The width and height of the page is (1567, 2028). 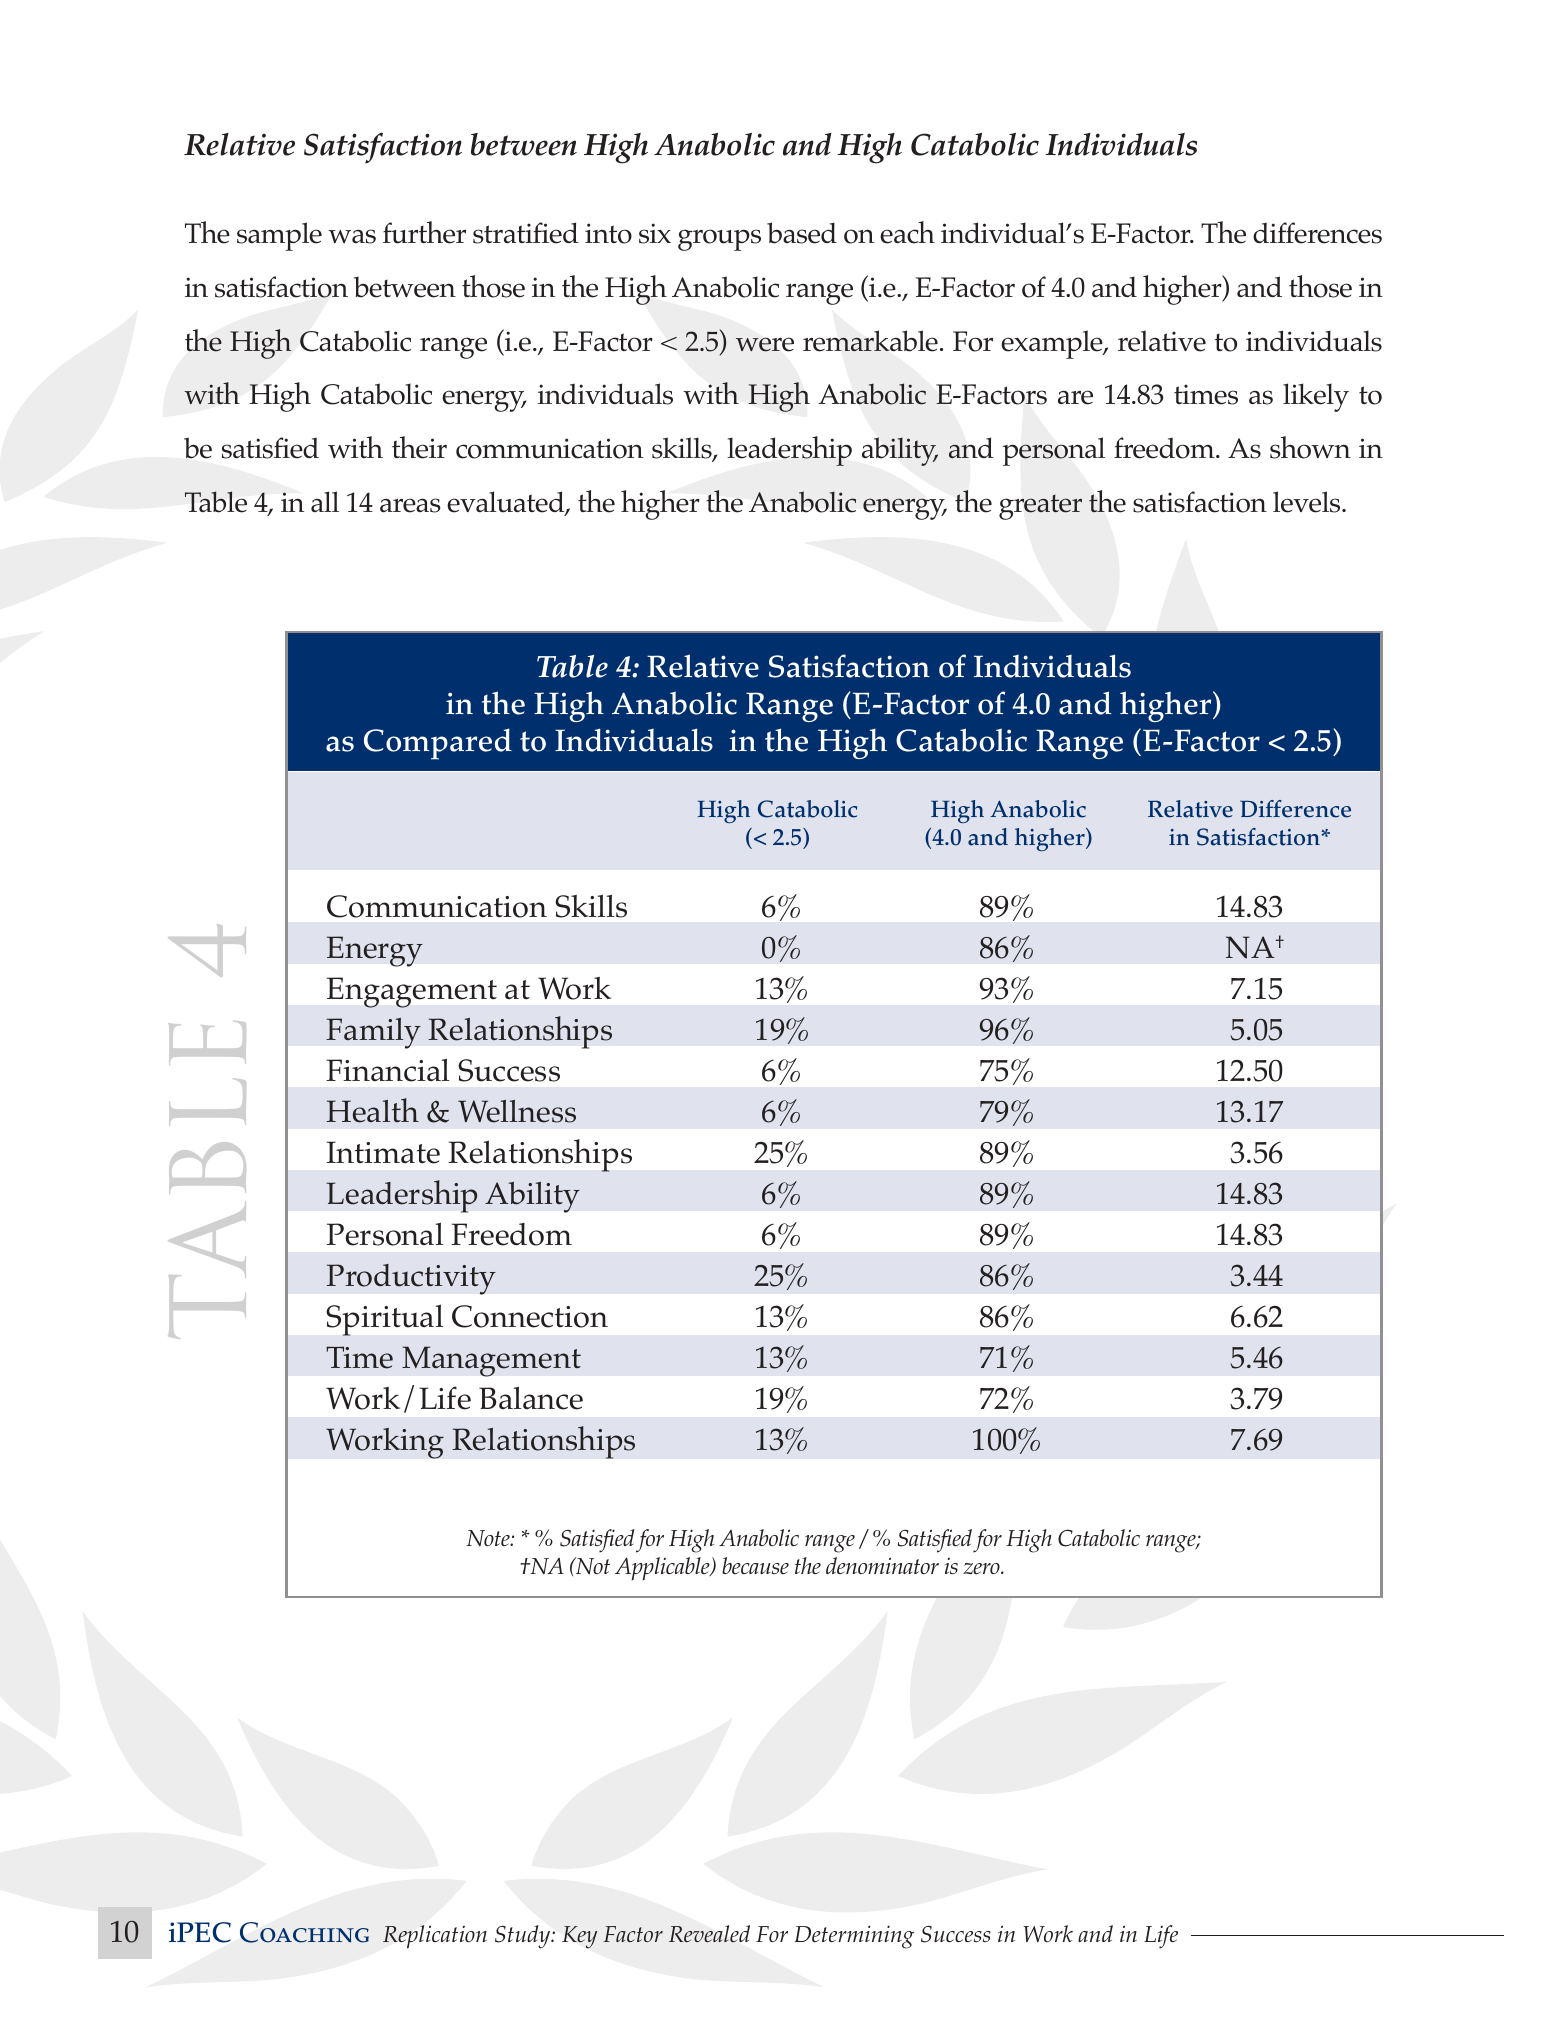 I want to click on because, so click(x=755, y=1565).
